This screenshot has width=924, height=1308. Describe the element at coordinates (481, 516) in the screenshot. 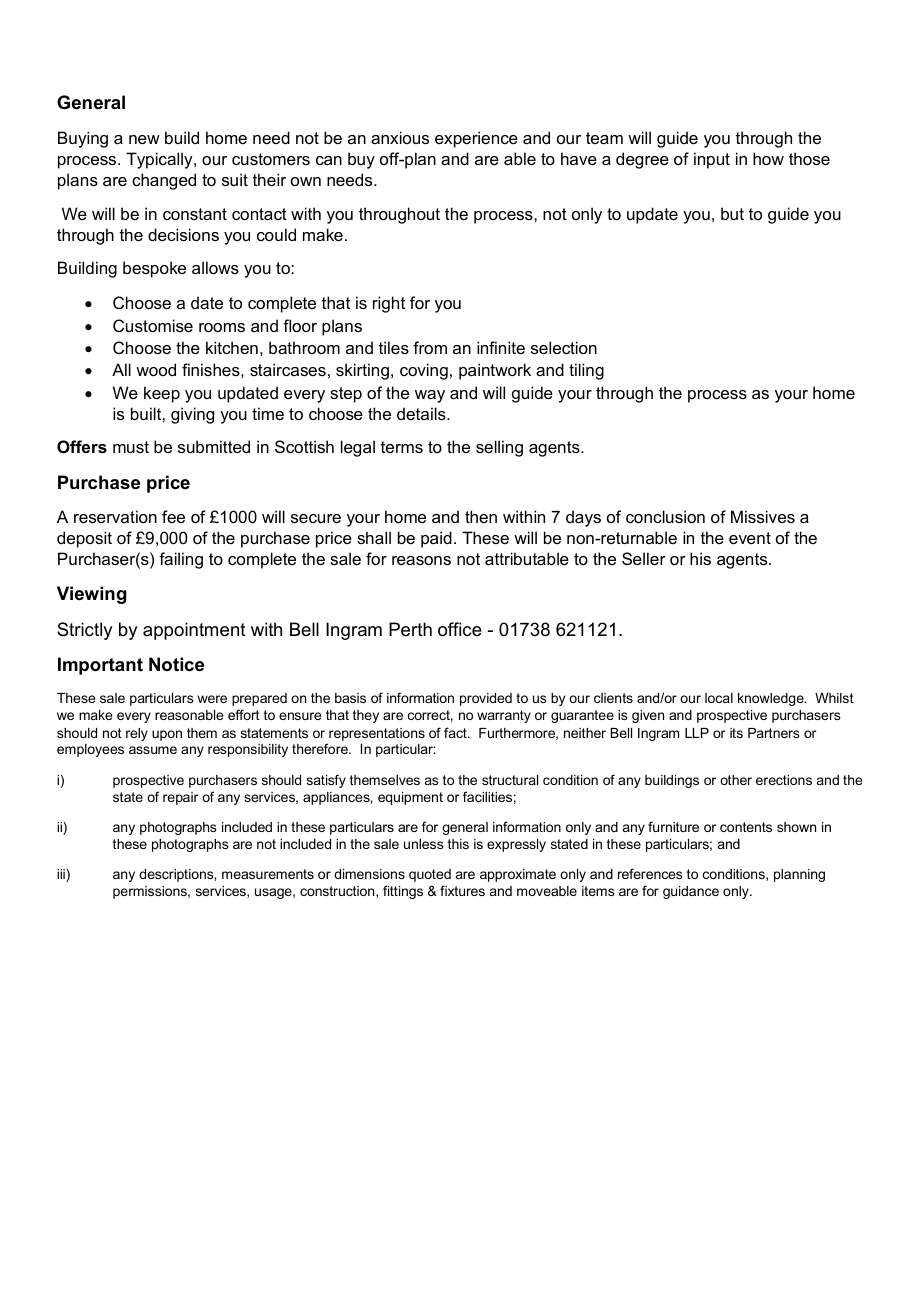

I see `then` at that location.
